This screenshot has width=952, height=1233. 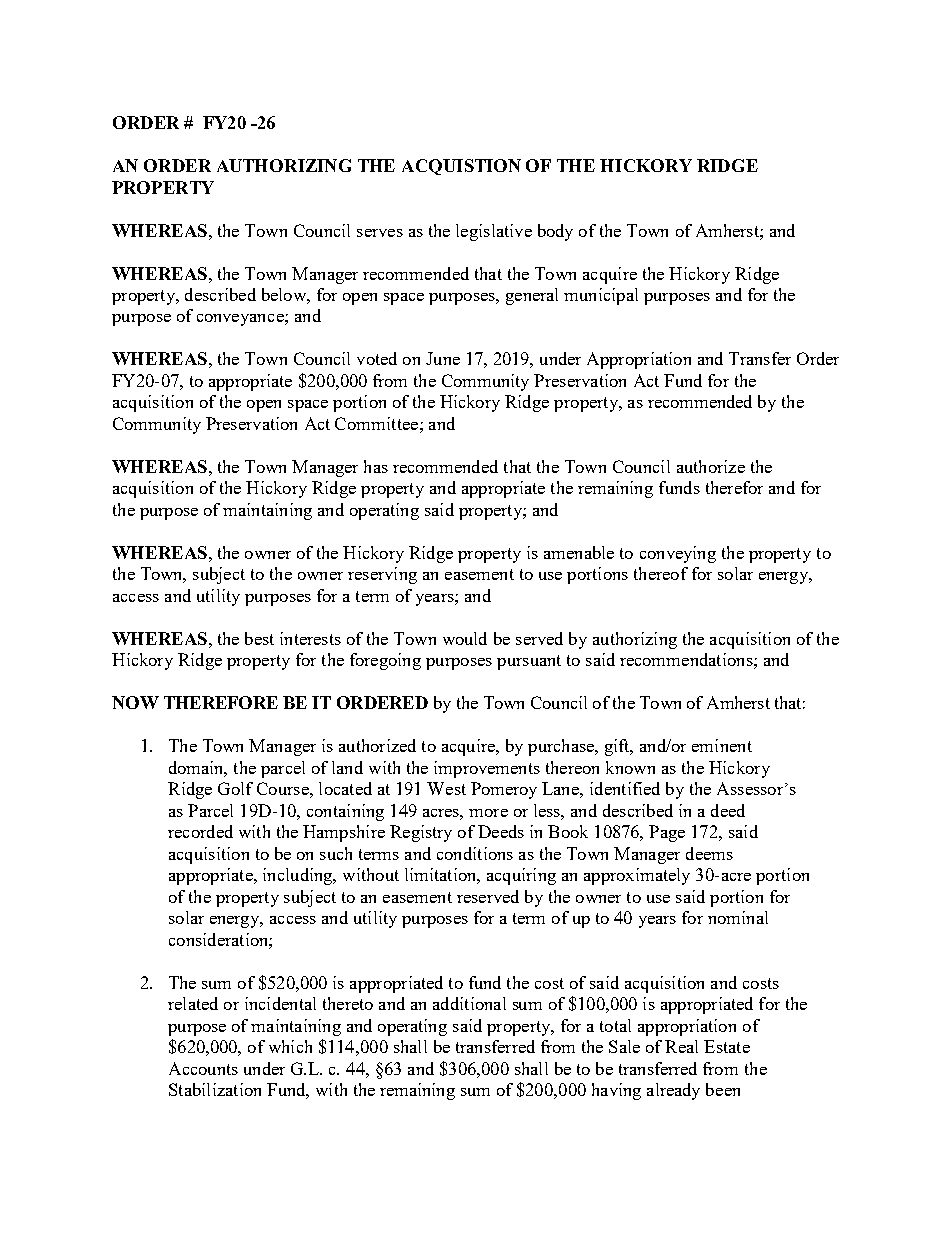 I want to click on would, so click(x=465, y=638).
